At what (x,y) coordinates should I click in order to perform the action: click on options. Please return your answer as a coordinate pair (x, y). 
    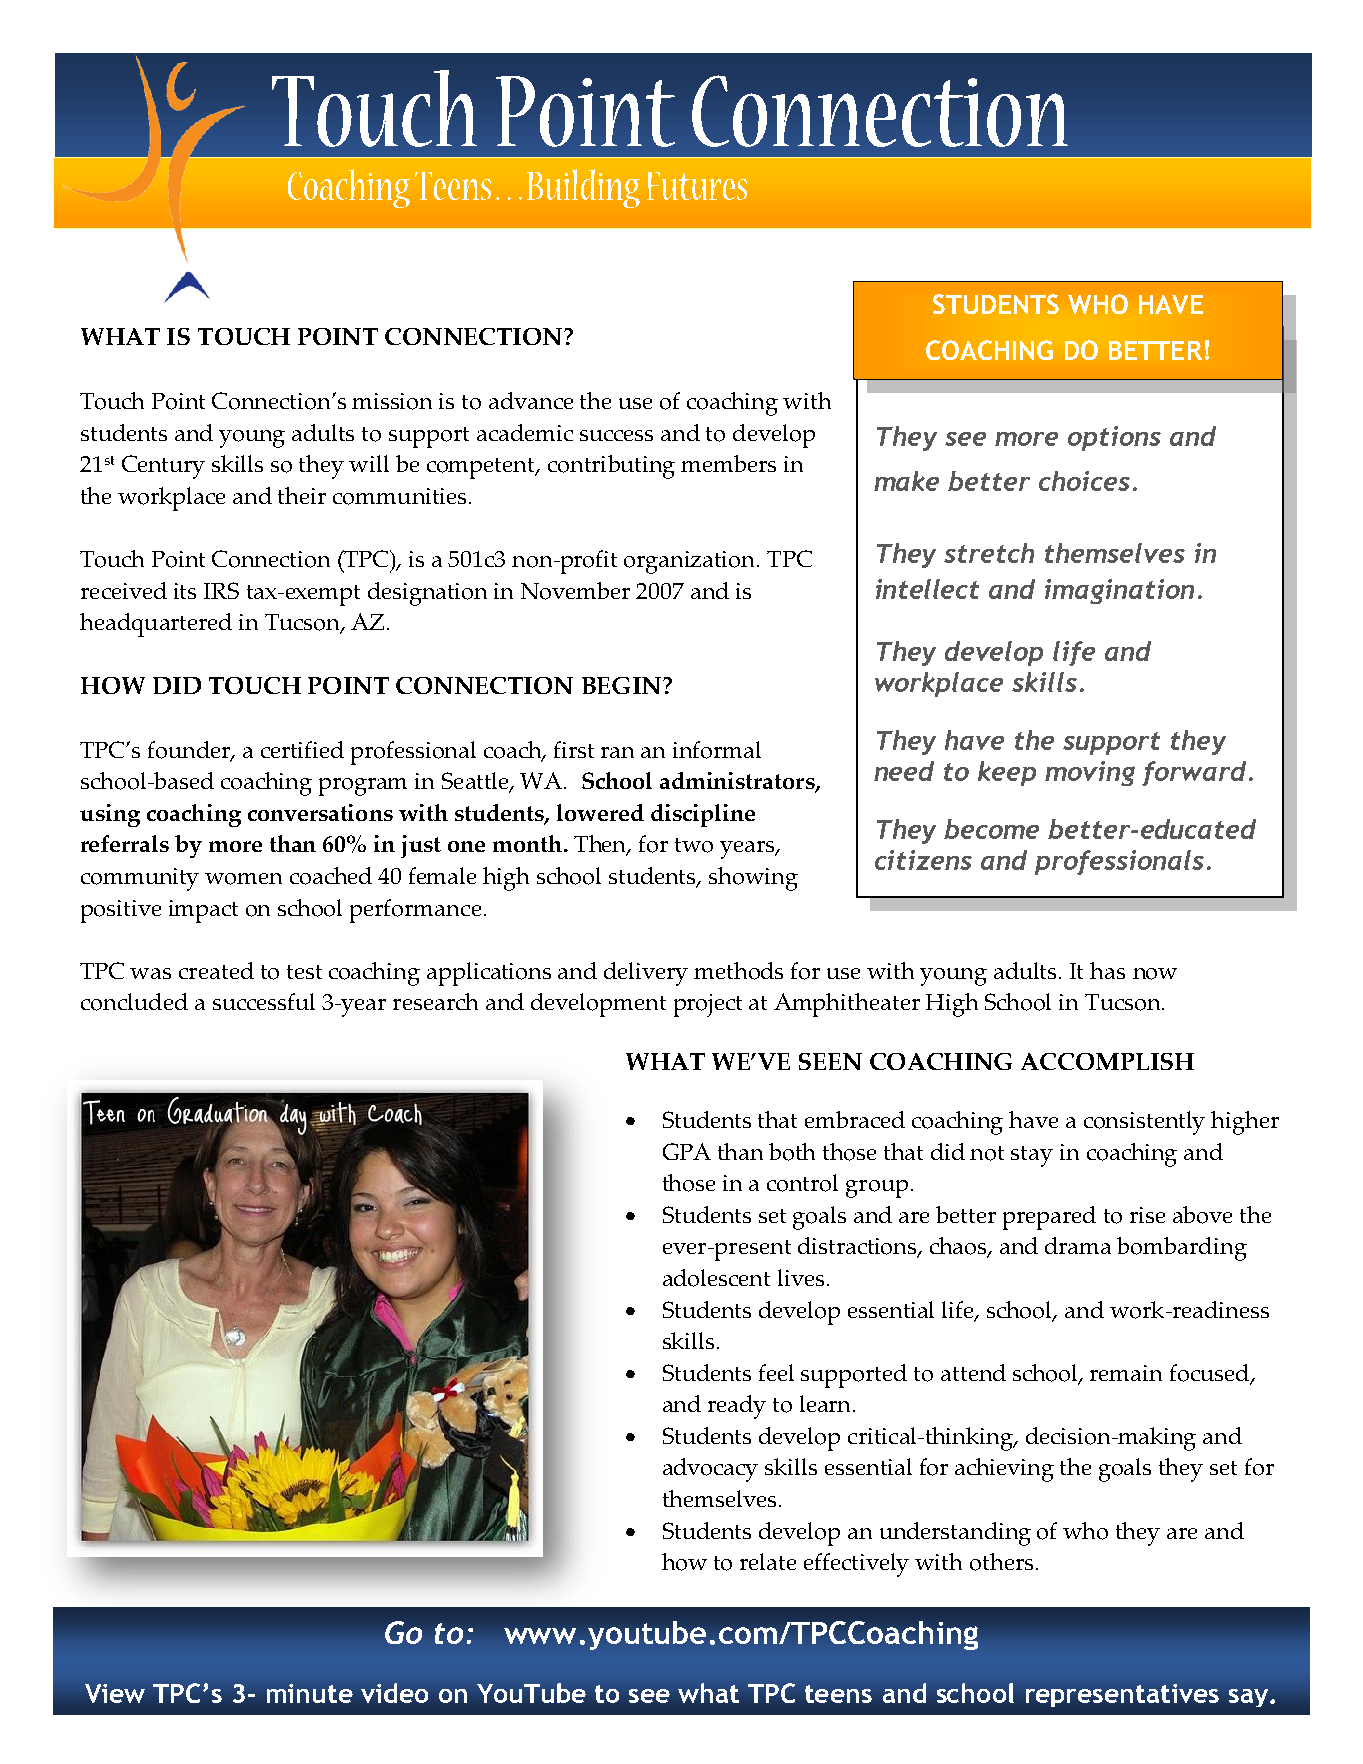
    Looking at the image, I should click on (1114, 438).
